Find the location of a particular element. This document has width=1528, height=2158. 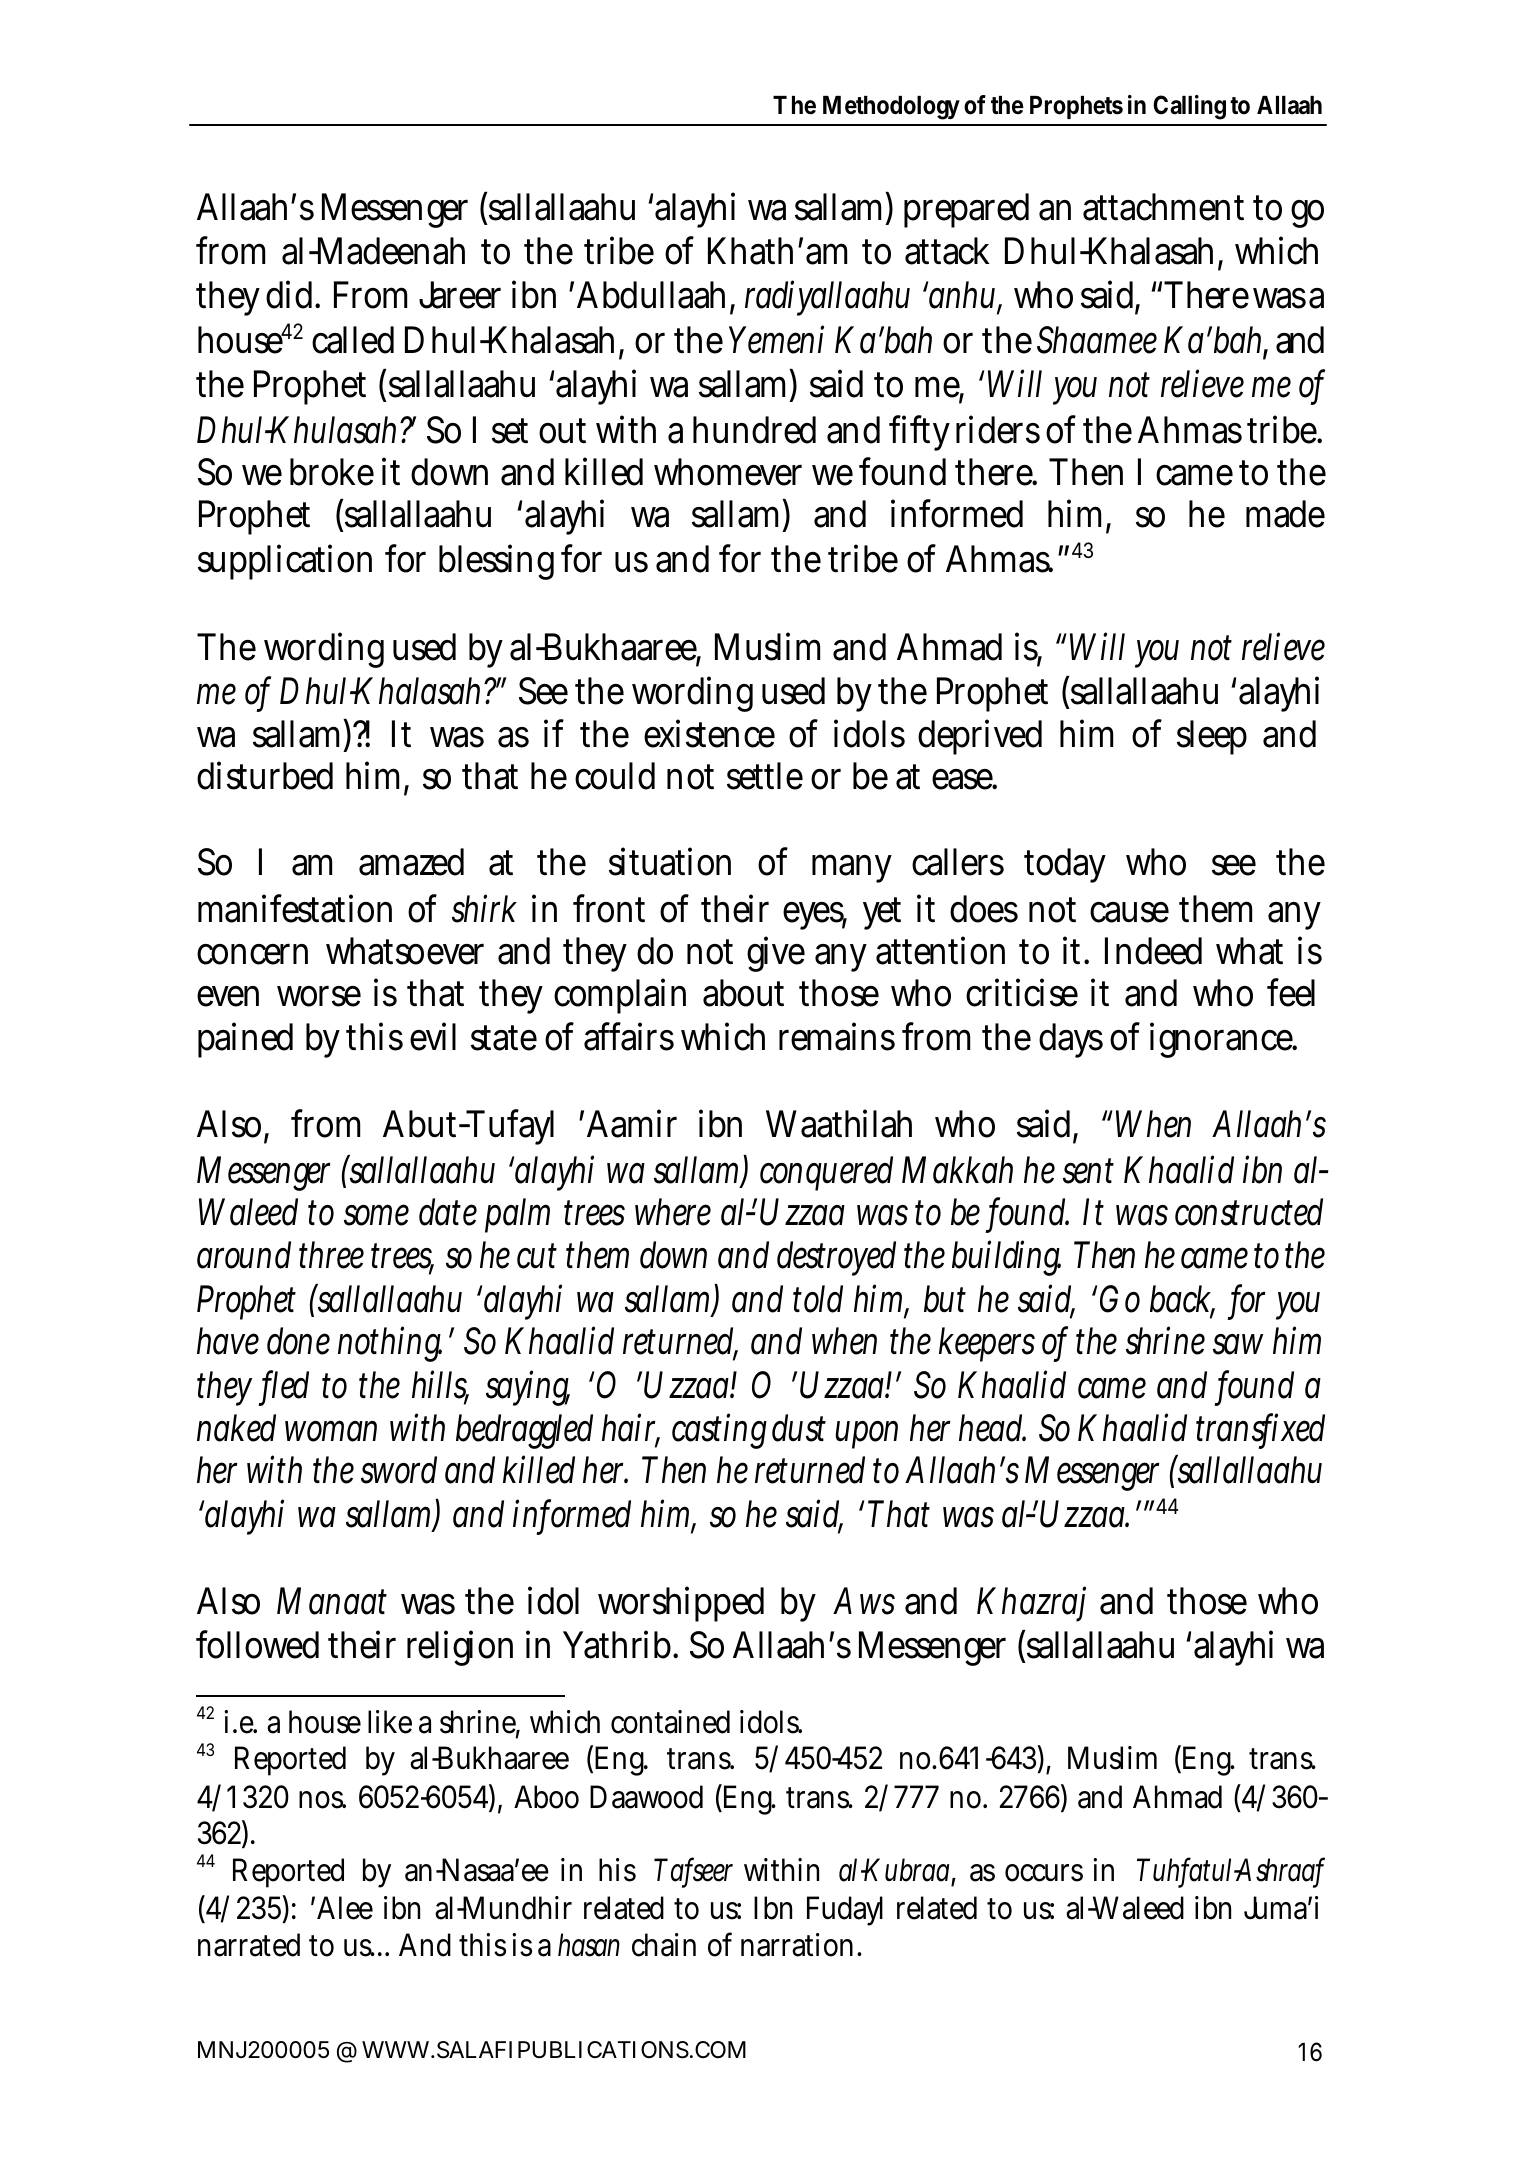

attachment is located at coordinates (1163, 207).
